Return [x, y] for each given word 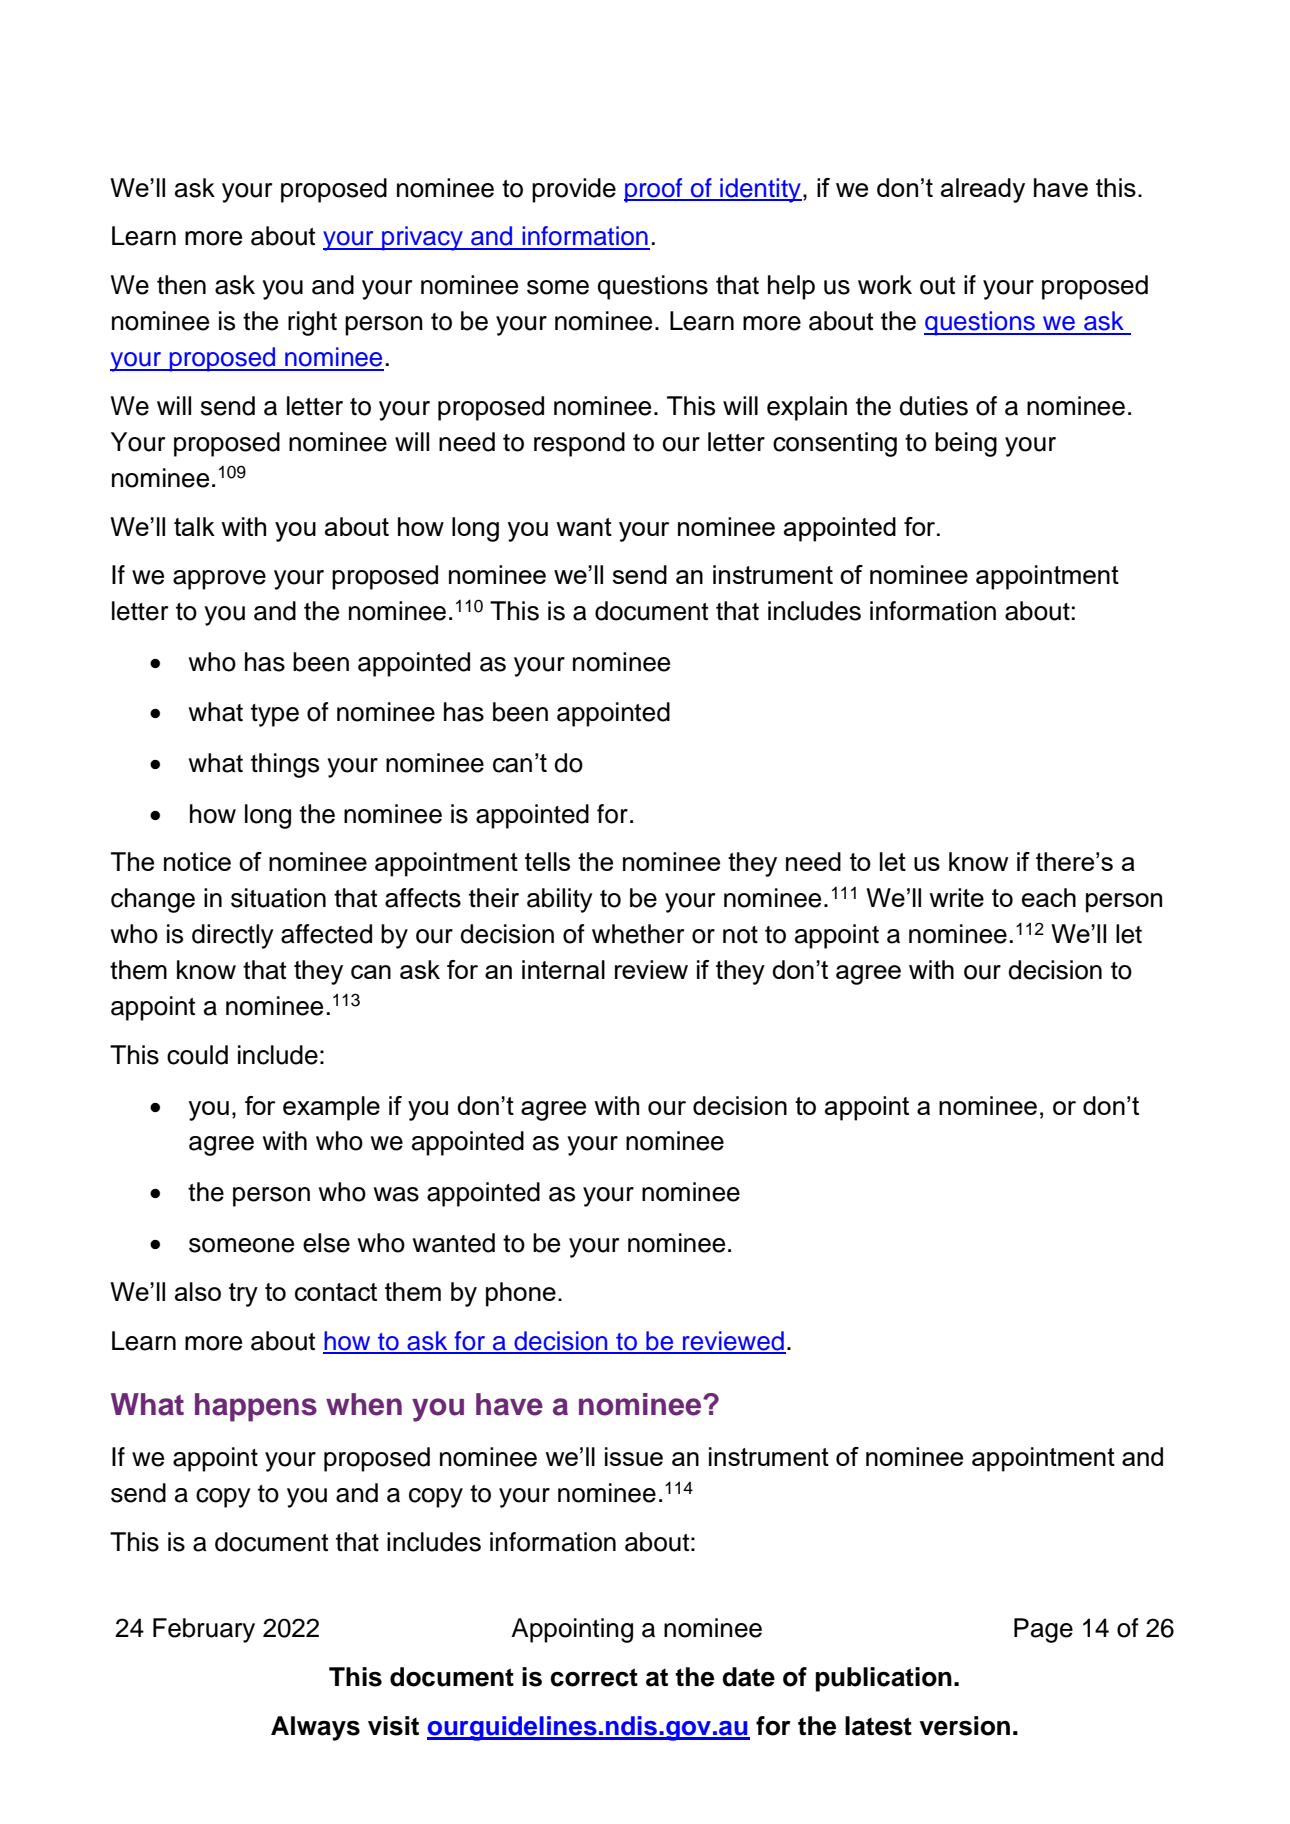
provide [574, 190]
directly [233, 936]
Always [315, 1728]
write [956, 897]
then [181, 285]
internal [563, 969]
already [983, 190]
